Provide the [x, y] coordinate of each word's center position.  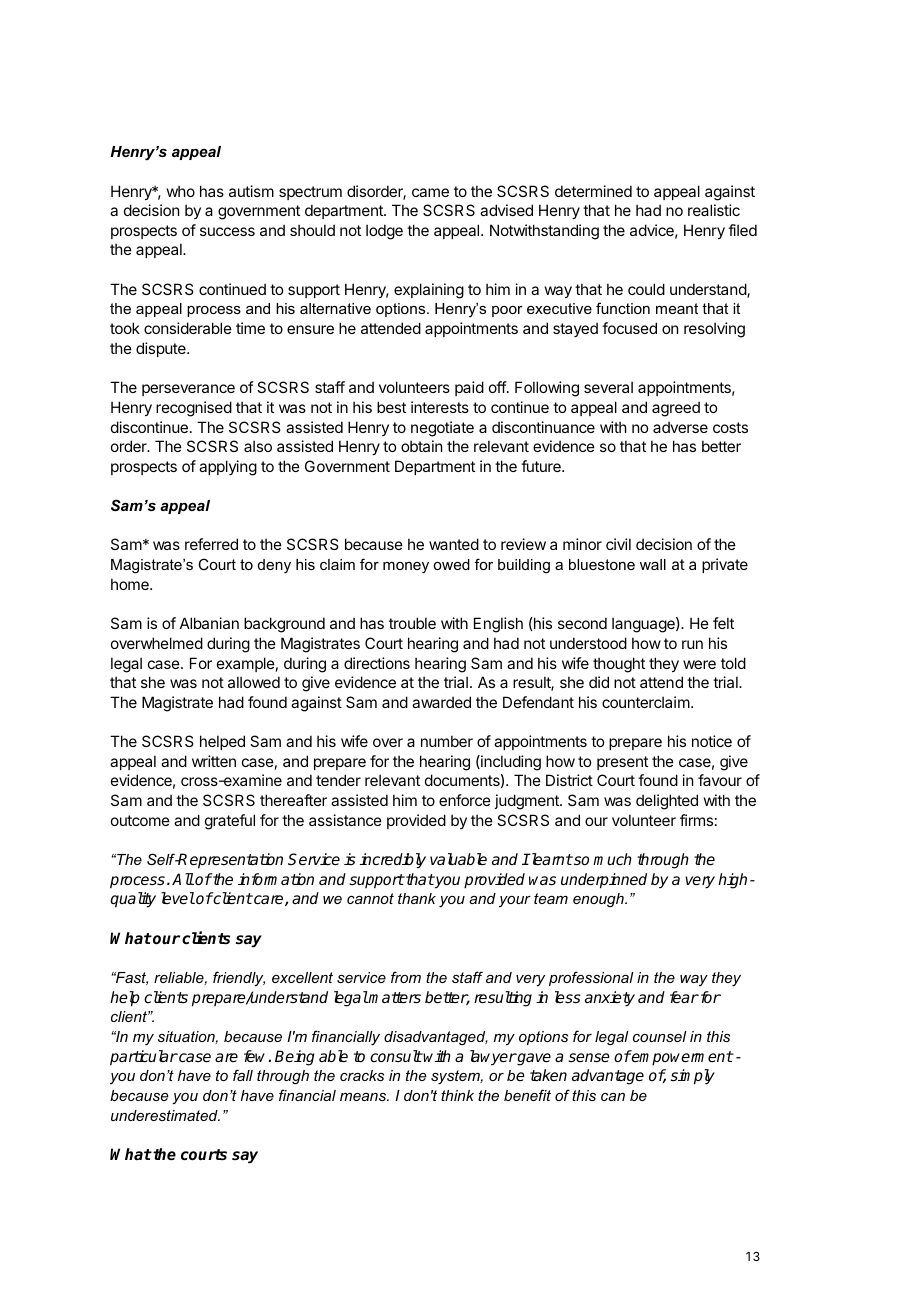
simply [692, 1077]
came [430, 192]
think [457, 1095]
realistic [714, 210]
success [227, 231]
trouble [412, 623]
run [692, 644]
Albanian [209, 623]
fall [243, 1075]
